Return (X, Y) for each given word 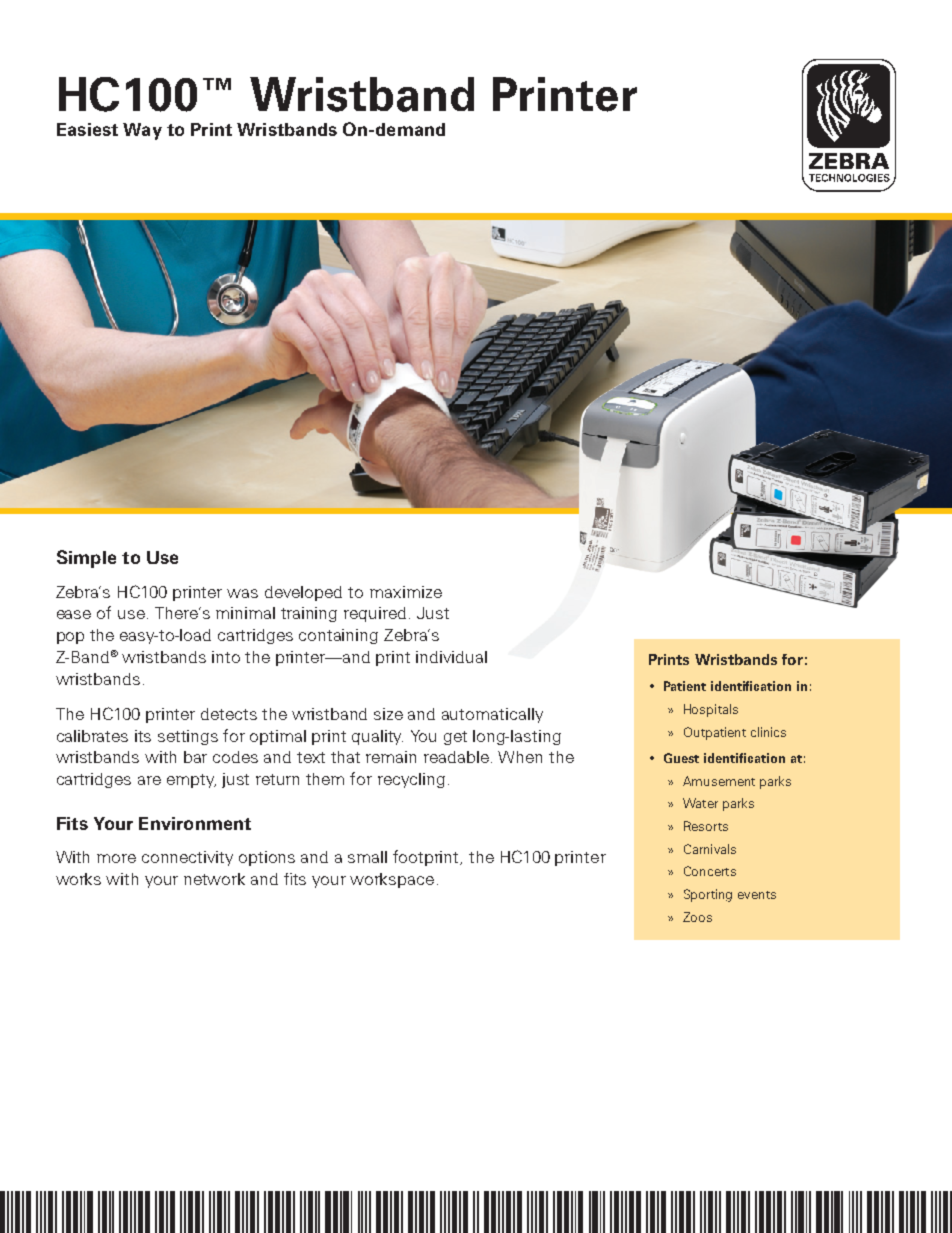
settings (188, 737)
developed (303, 593)
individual (451, 657)
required (375, 614)
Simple (86, 559)
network (214, 879)
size (388, 714)
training (309, 614)
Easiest (87, 129)
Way (142, 131)
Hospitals (711, 710)
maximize (406, 592)
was (242, 593)
